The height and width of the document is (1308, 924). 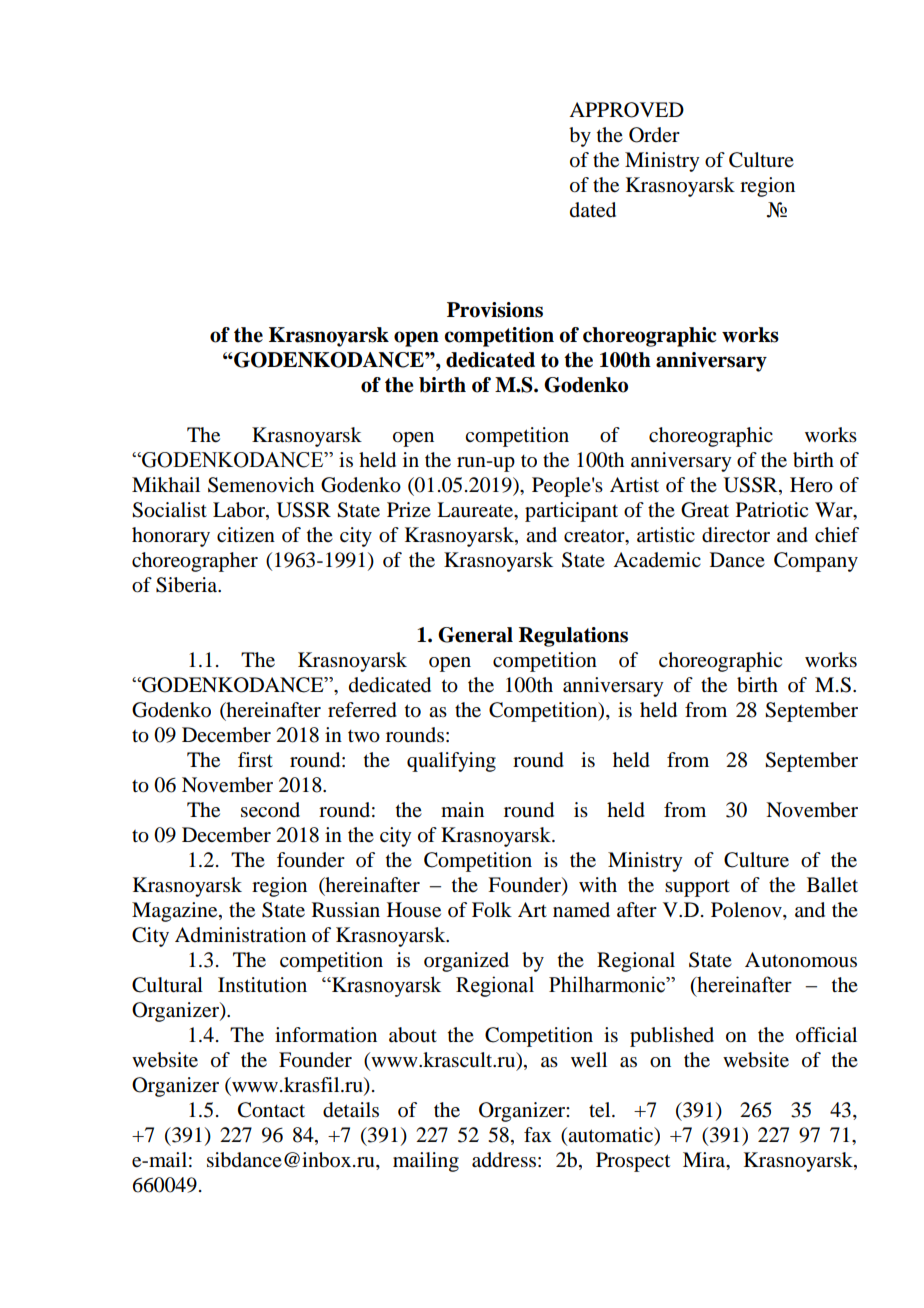 I want to click on participant, so click(x=571, y=512).
